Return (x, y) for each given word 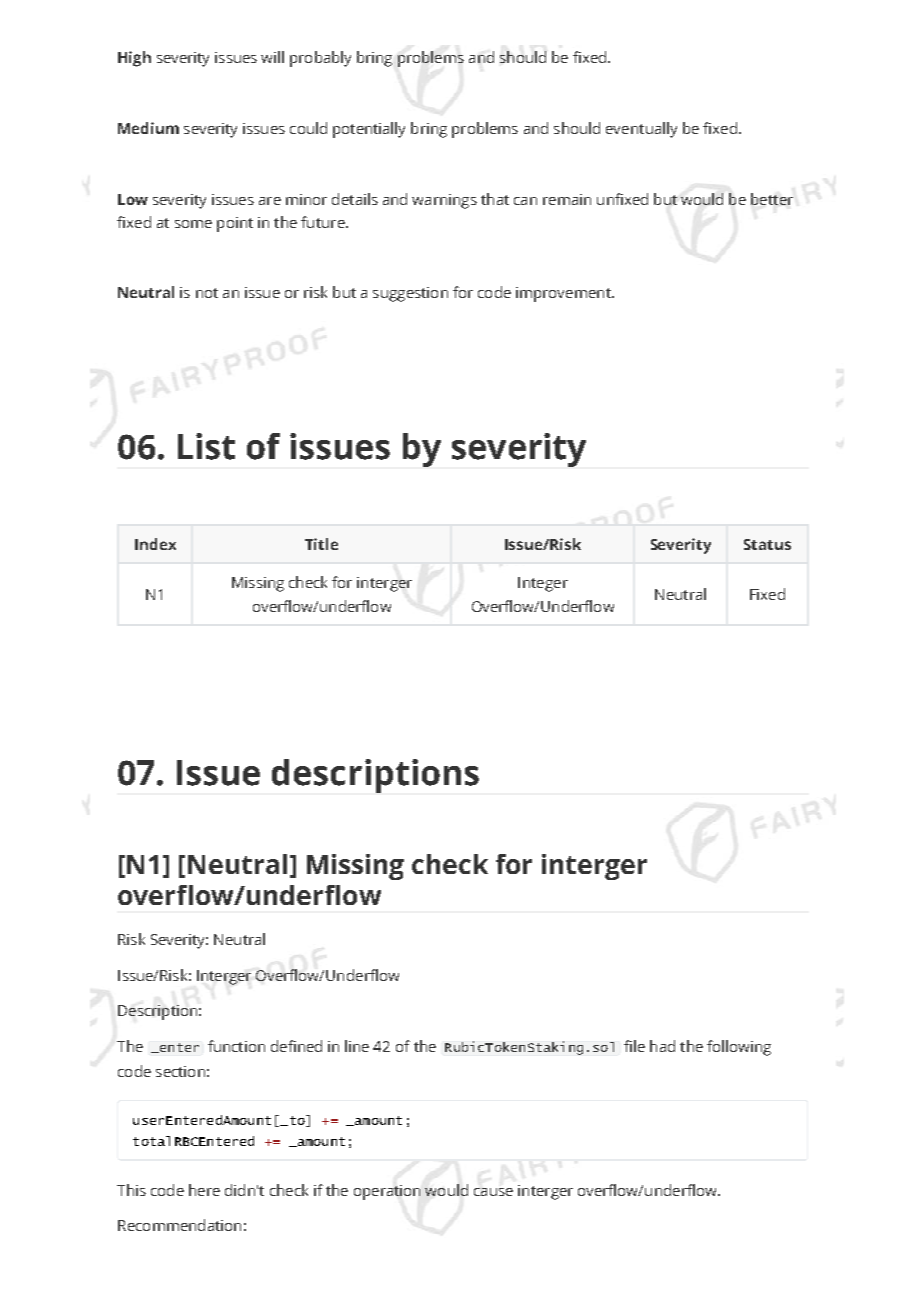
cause (493, 1192)
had (662, 1046)
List (206, 446)
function (236, 1046)
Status (767, 544)
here (204, 1190)
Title (321, 544)
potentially (369, 130)
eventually (641, 130)
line (357, 1046)
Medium (148, 128)
